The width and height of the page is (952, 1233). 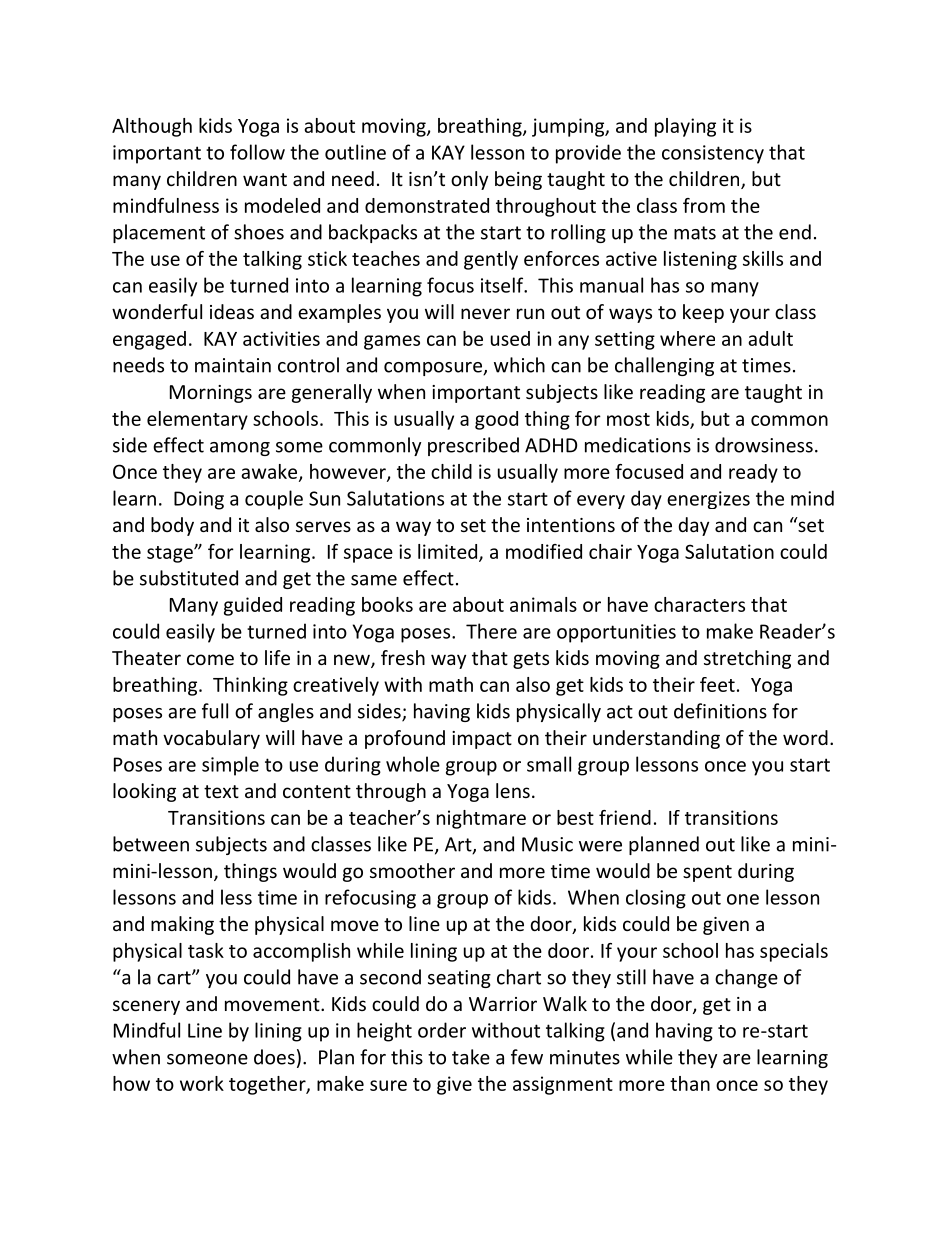 I want to click on There, so click(x=491, y=631).
